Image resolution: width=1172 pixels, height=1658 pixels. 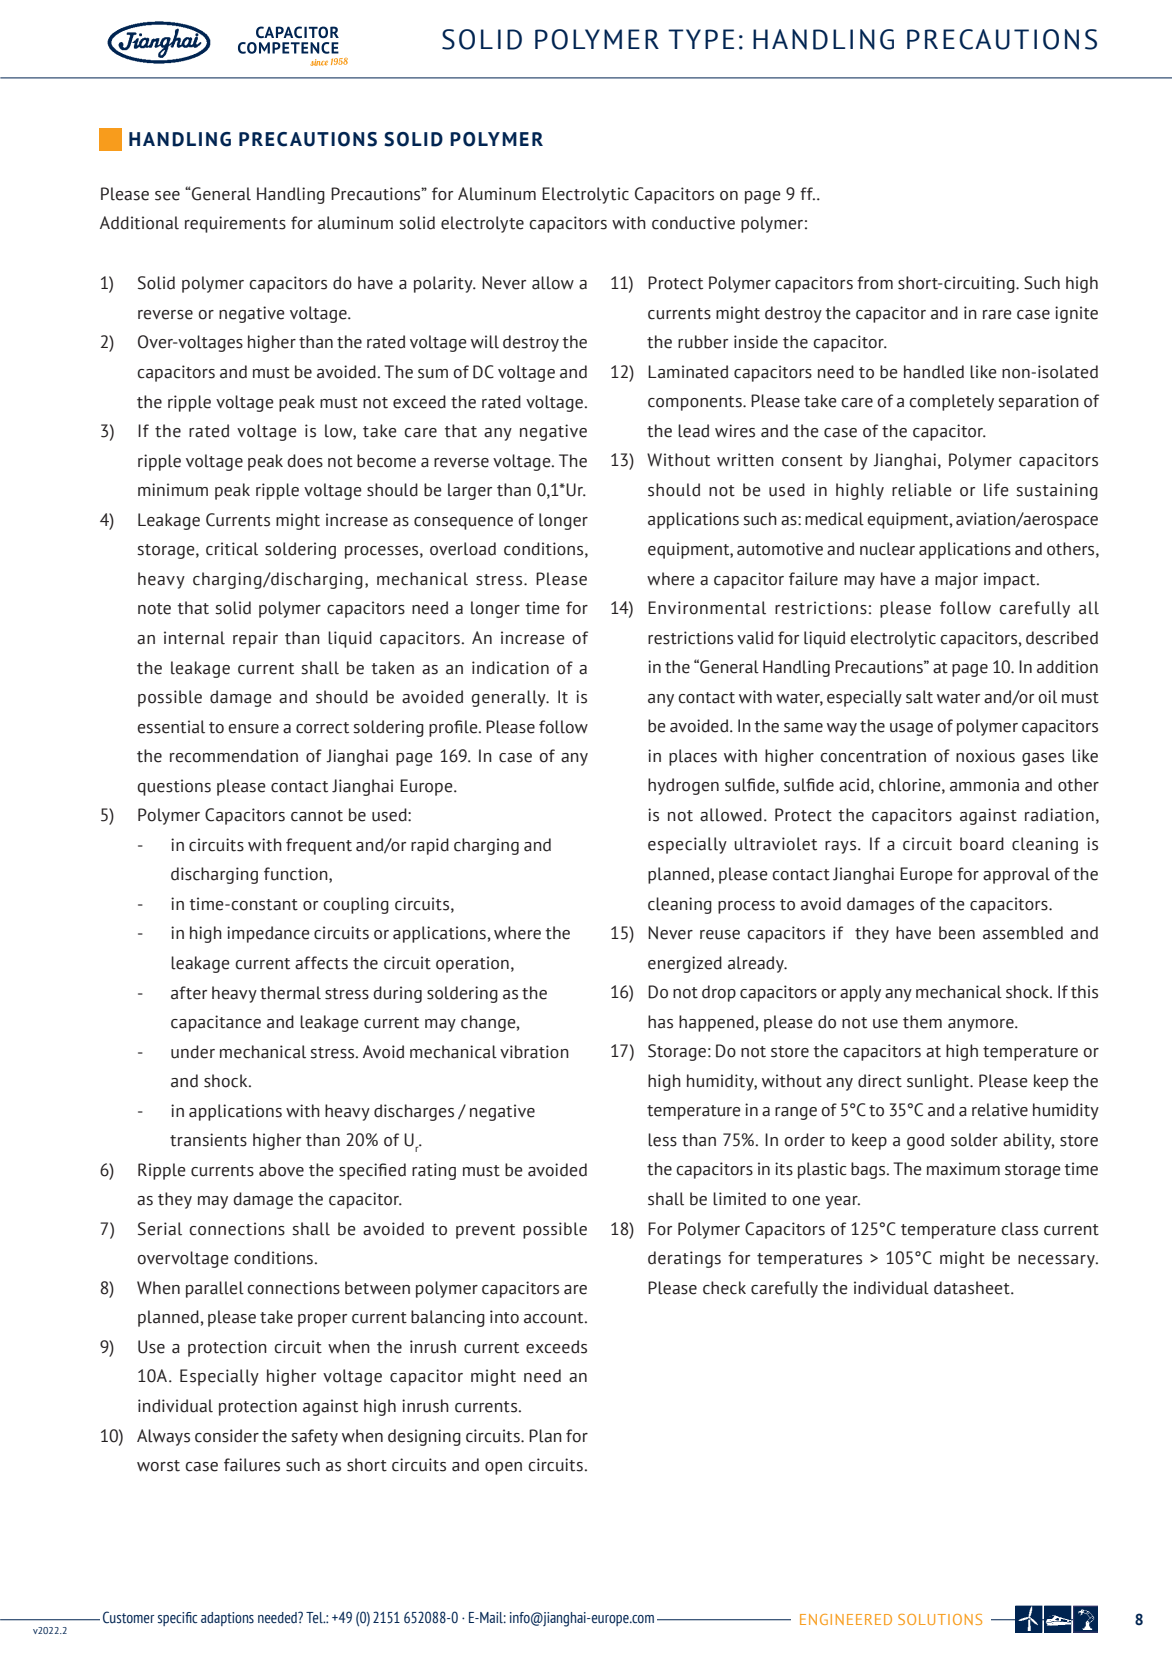 I want to click on from, so click(x=875, y=283).
